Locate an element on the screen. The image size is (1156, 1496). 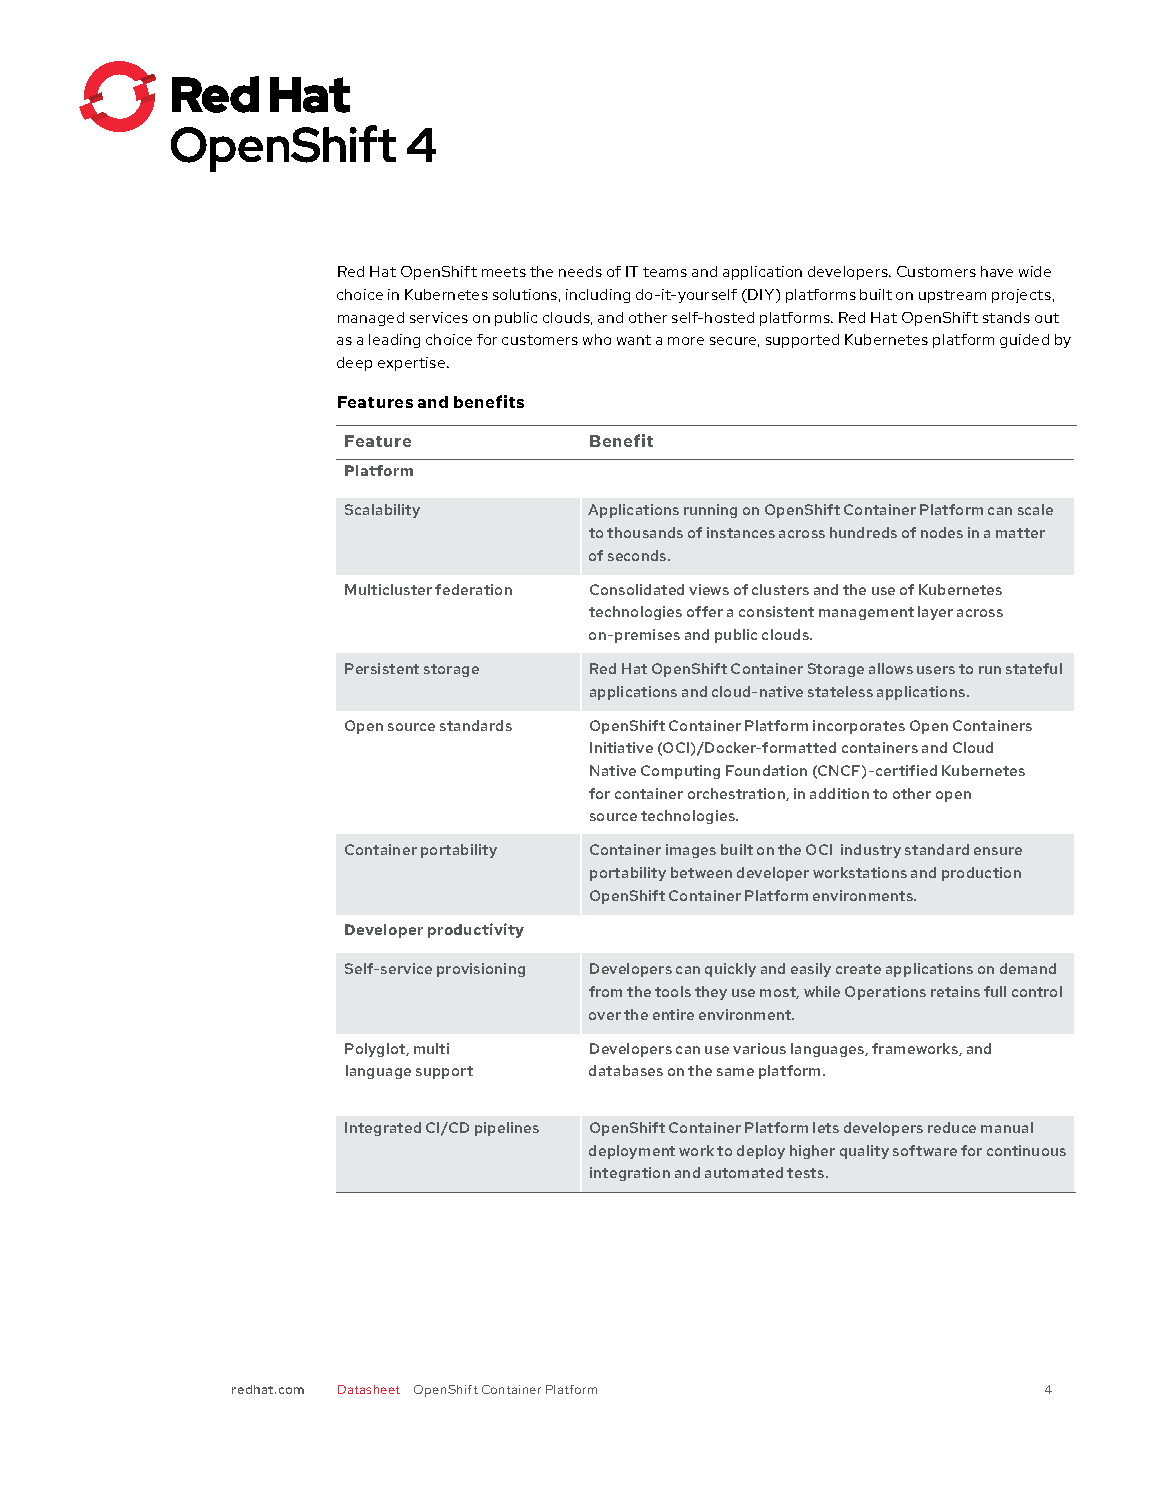
productivity is located at coordinates (476, 930).
